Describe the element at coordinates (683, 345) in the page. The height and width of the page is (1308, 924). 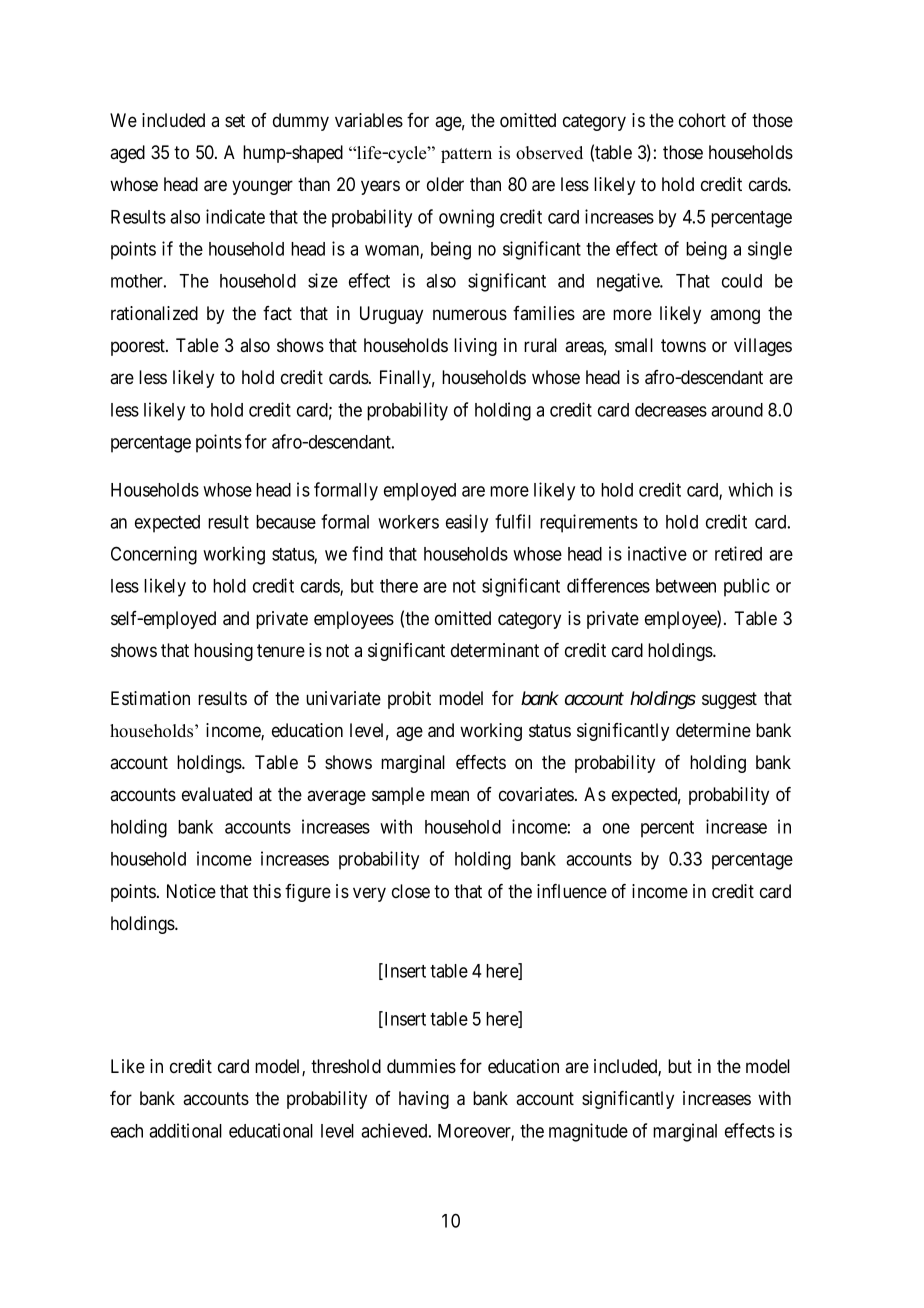
I see `towns` at that location.
